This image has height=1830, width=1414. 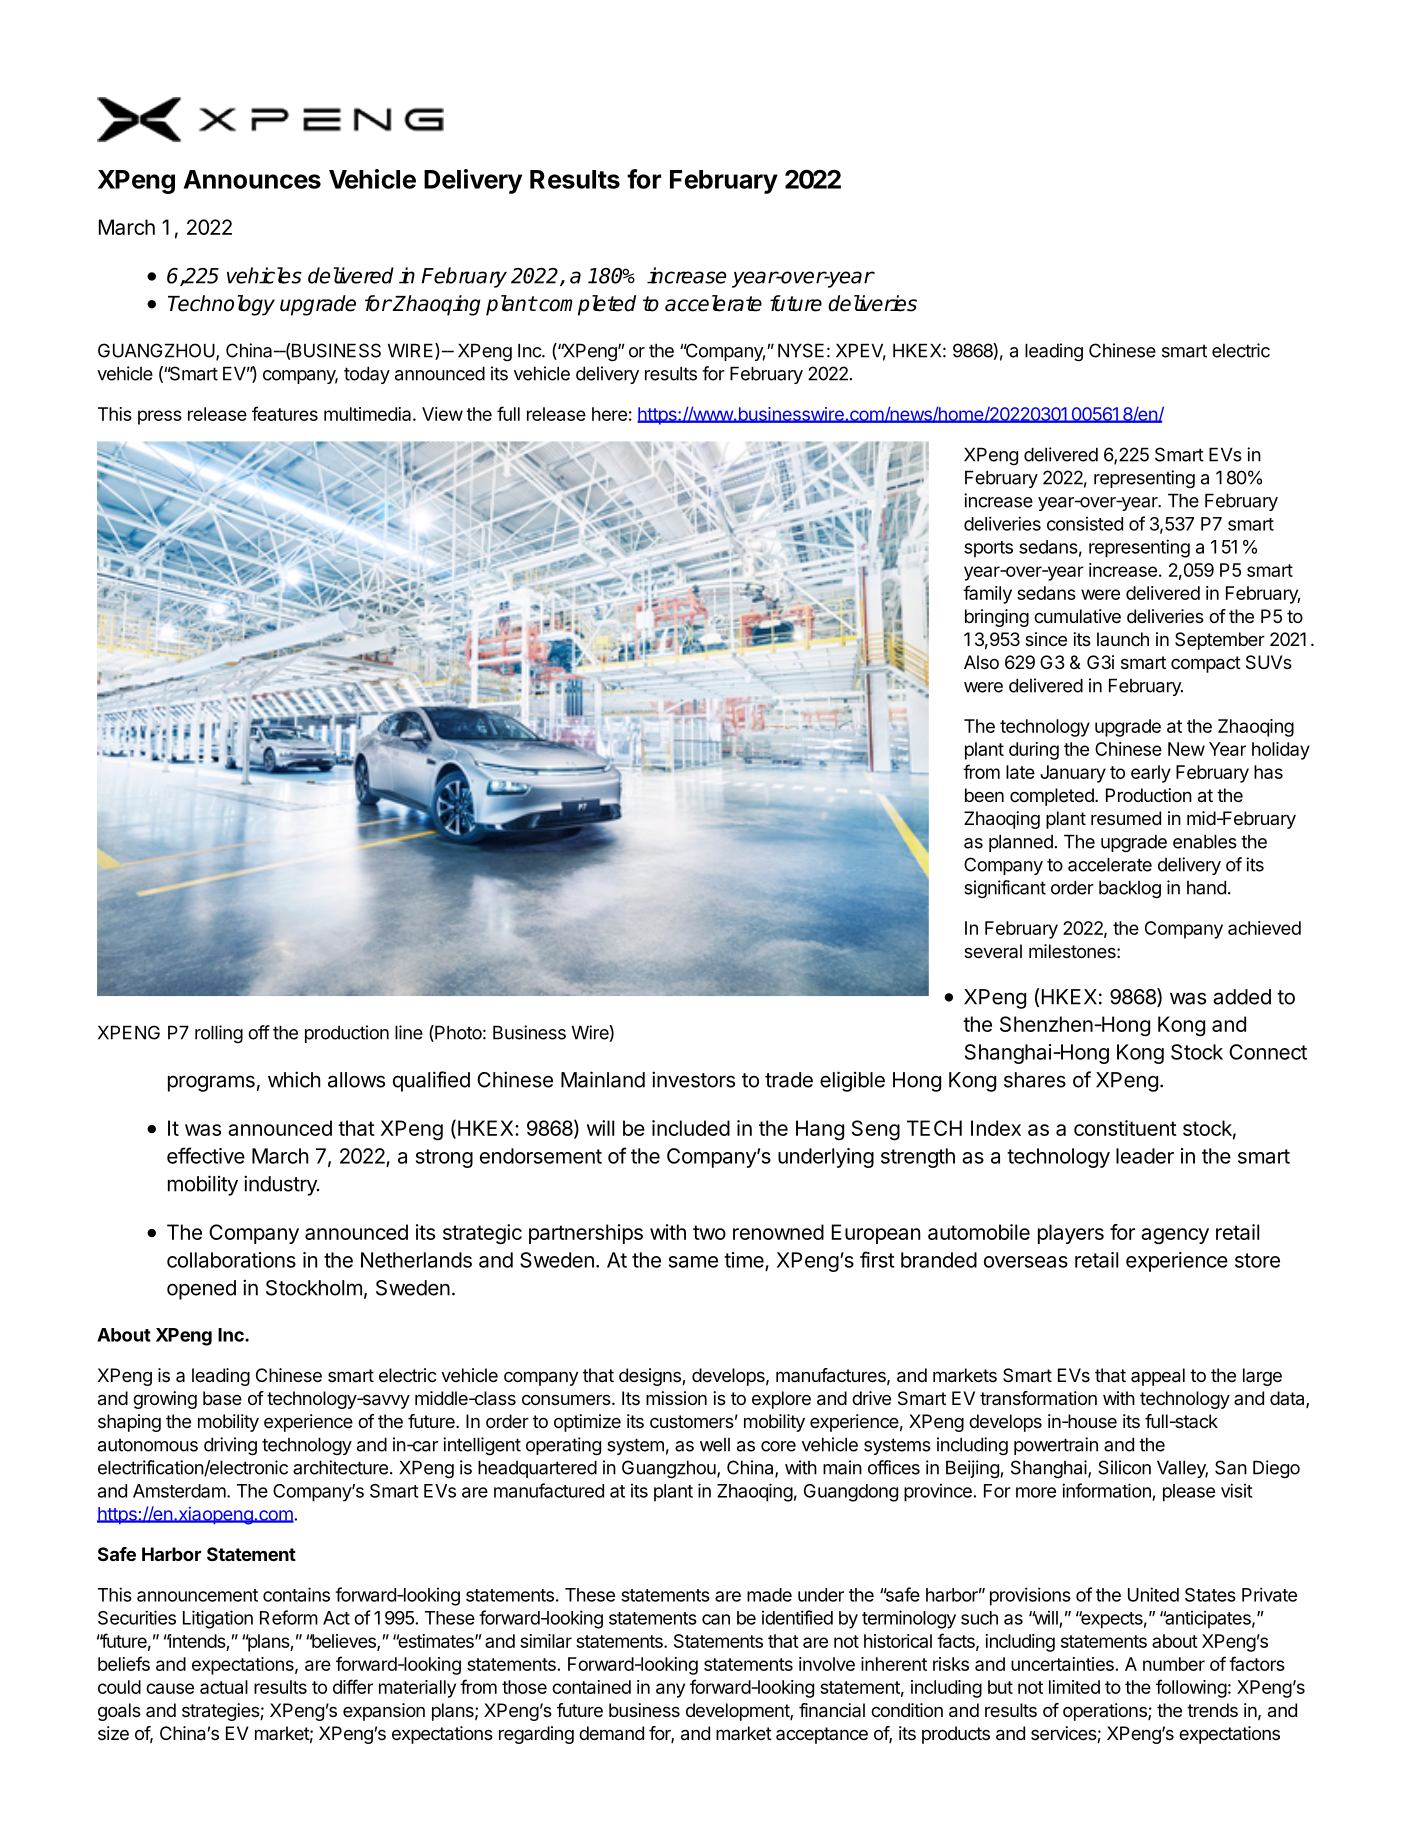 What do you see at coordinates (252, 179) in the image?
I see `Announces` at bounding box center [252, 179].
